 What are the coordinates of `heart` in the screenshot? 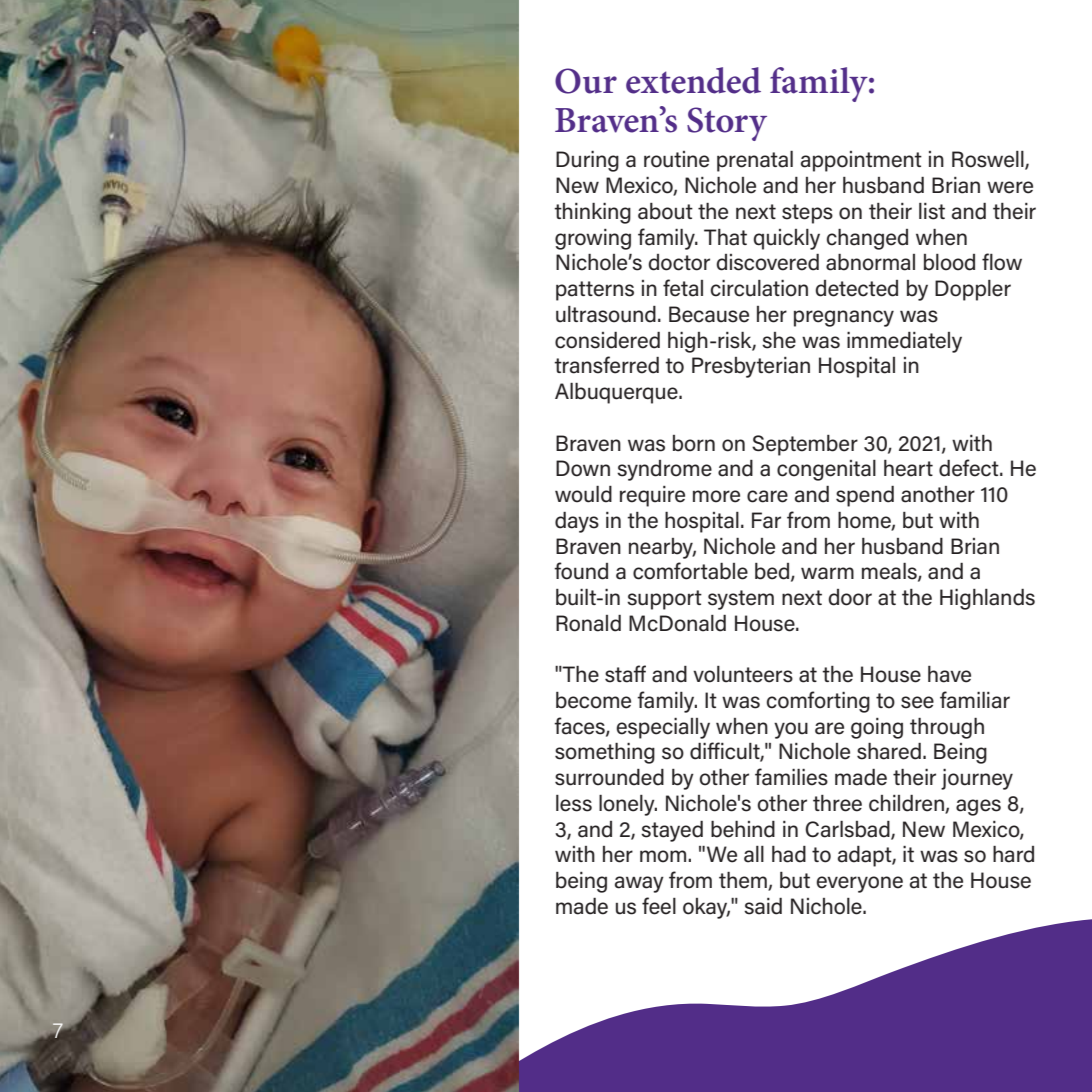 It's located at (908, 468).
